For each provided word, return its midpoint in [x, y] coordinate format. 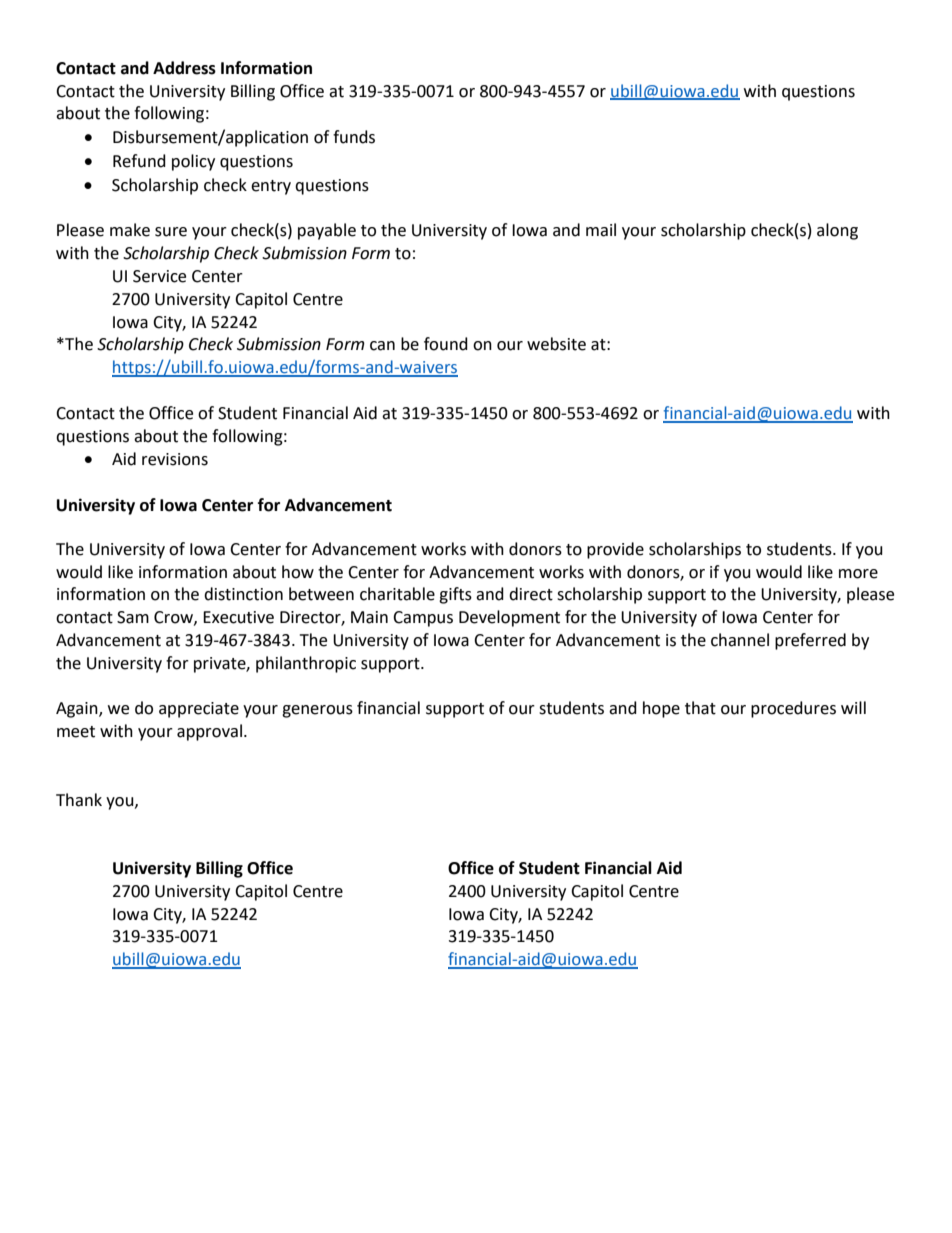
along [837, 231]
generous [317, 711]
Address [184, 68]
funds [354, 137]
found [446, 344]
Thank [79, 800]
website [556, 344]
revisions [175, 459]
